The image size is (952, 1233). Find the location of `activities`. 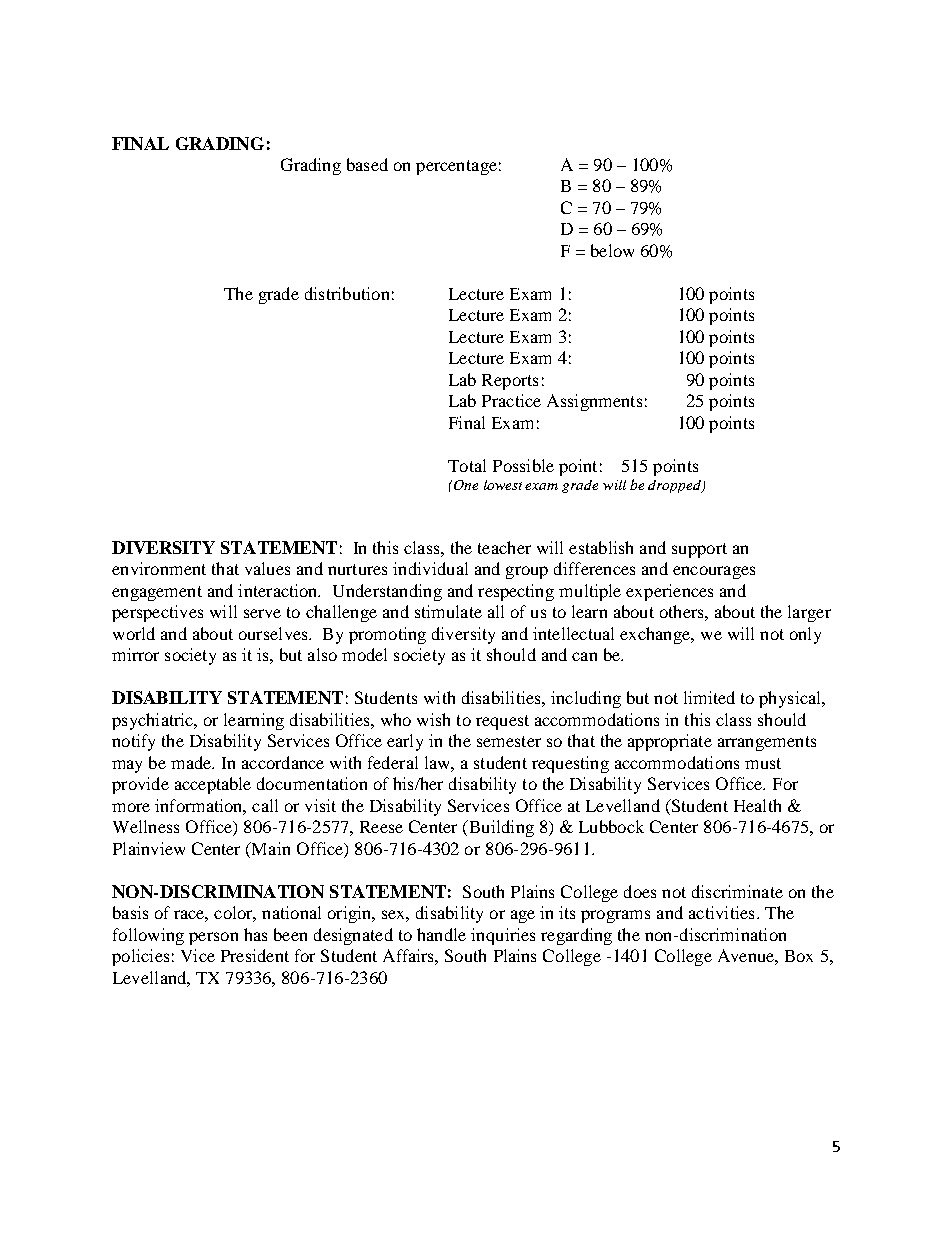

activities is located at coordinates (721, 912).
